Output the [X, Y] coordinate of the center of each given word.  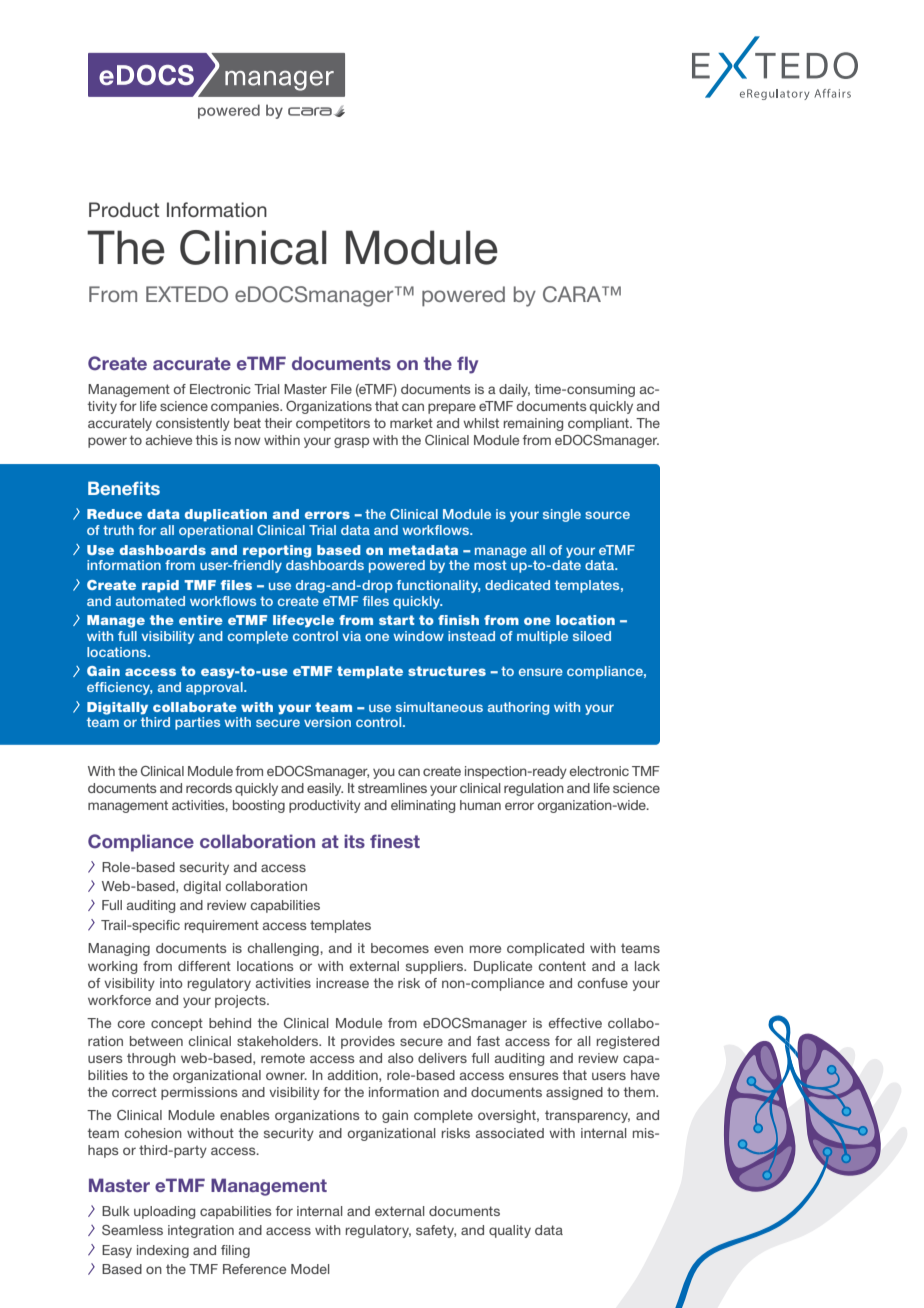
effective [575, 1023]
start [396, 620]
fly [467, 365]
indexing [163, 1251]
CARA [573, 294]
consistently [193, 424]
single [562, 515]
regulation [534, 789]
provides [368, 1042]
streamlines [392, 788]
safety [436, 1231]
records [209, 788]
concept [177, 1024]
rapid [160, 586]
